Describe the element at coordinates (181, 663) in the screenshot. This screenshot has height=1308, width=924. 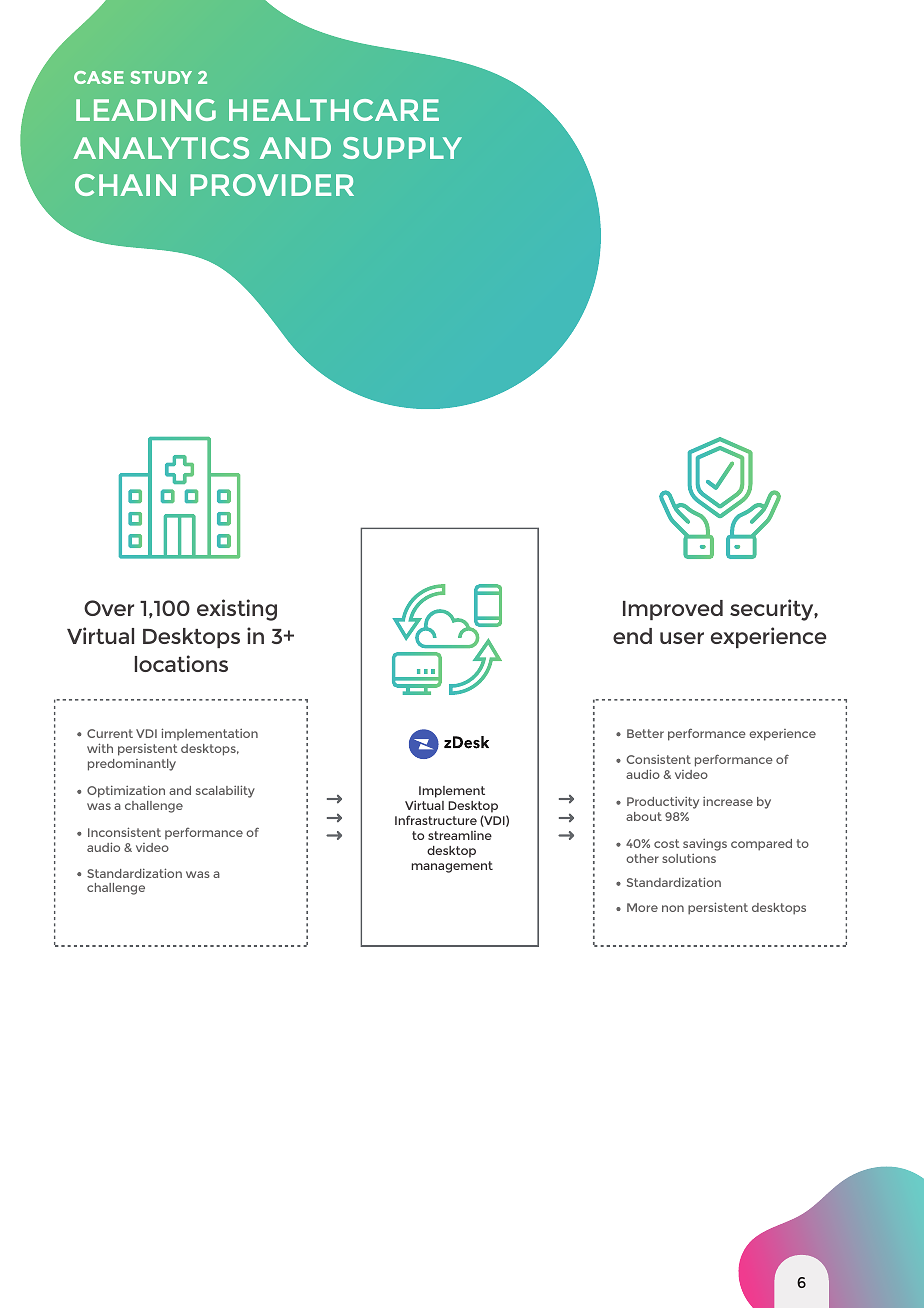
I see `locations` at that location.
